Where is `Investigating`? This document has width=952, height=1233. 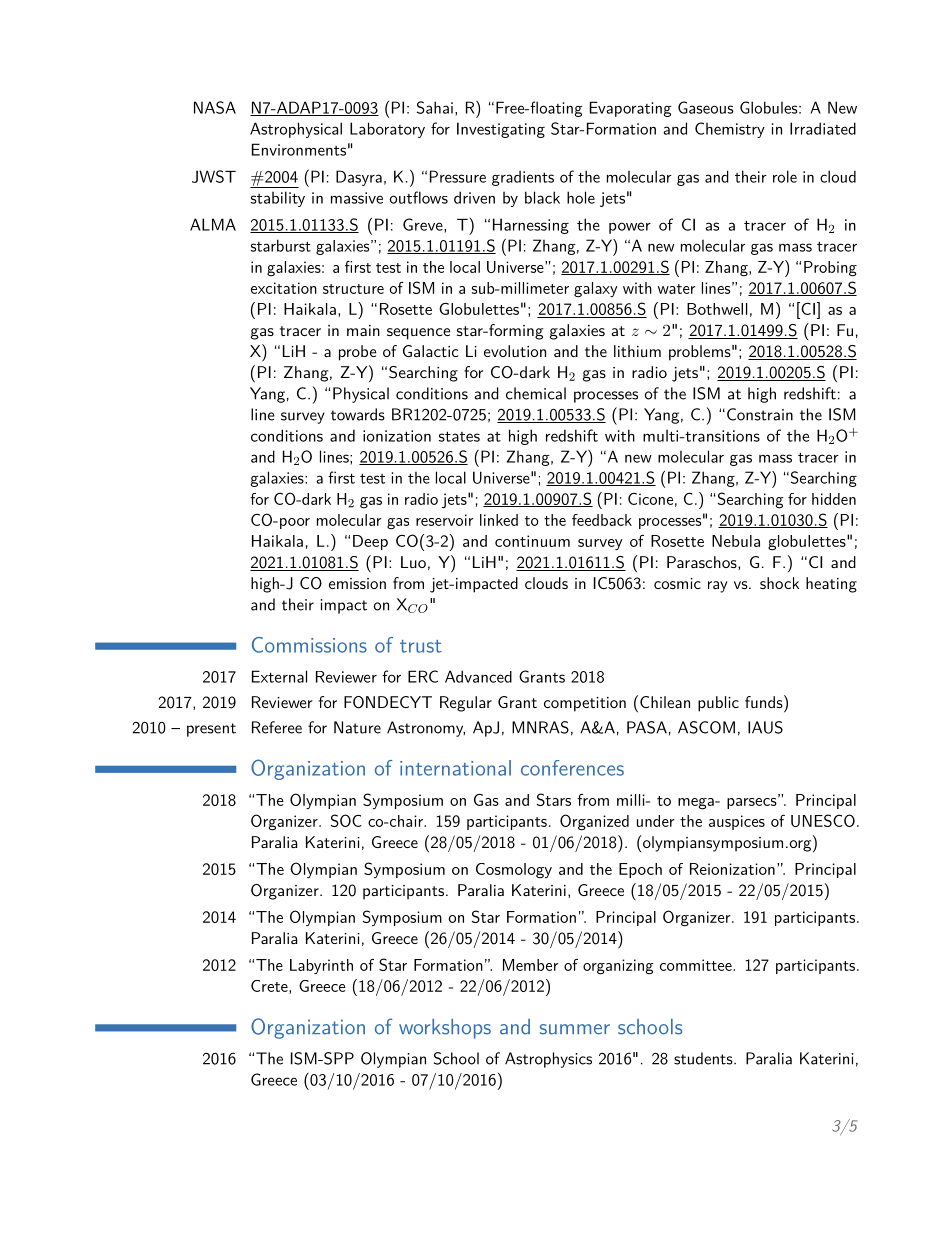
Investigating is located at coordinates (501, 130).
